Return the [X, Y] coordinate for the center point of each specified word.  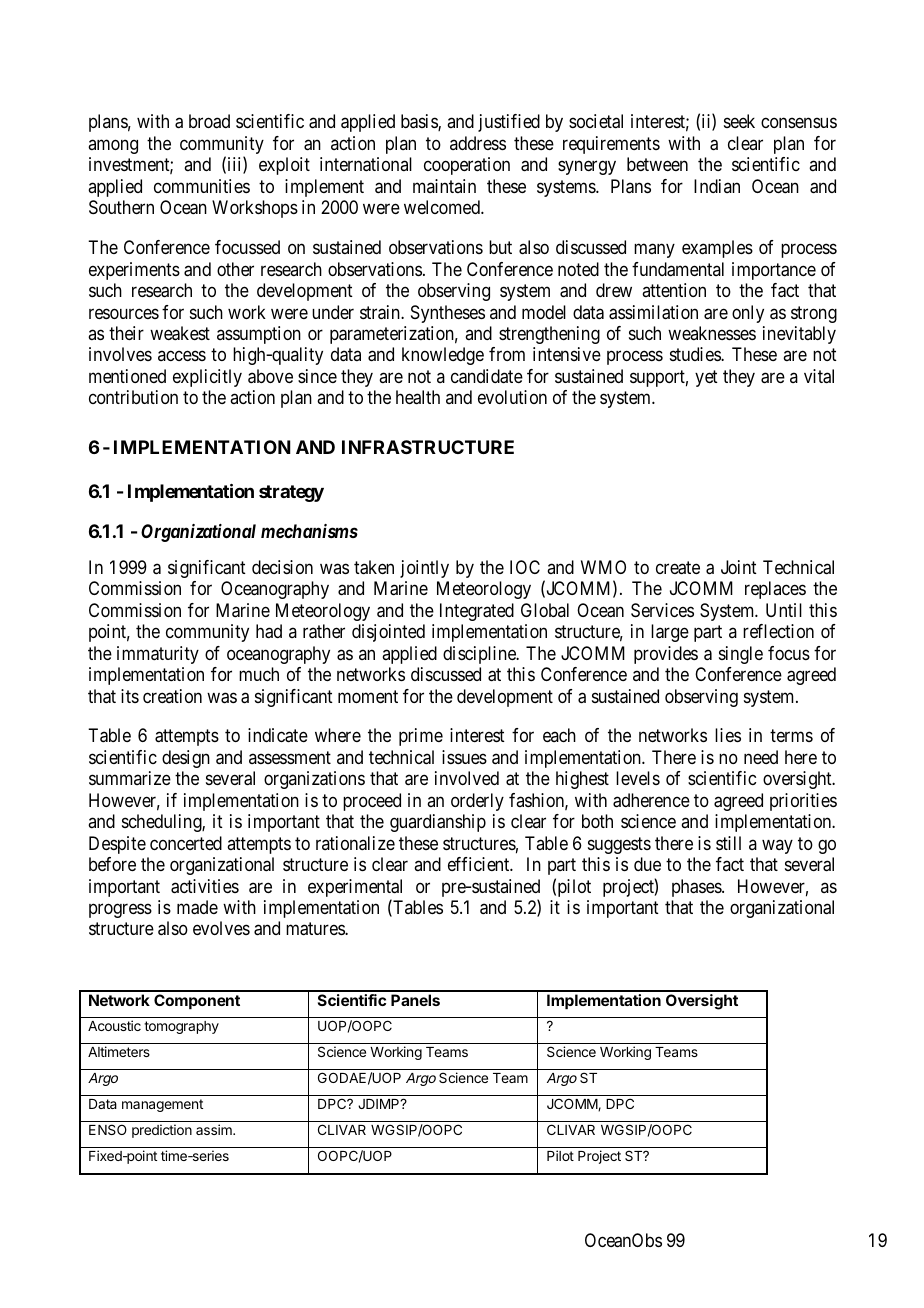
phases [697, 888]
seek [739, 121]
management [162, 1105]
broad [209, 121]
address [478, 143]
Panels [415, 1000]
